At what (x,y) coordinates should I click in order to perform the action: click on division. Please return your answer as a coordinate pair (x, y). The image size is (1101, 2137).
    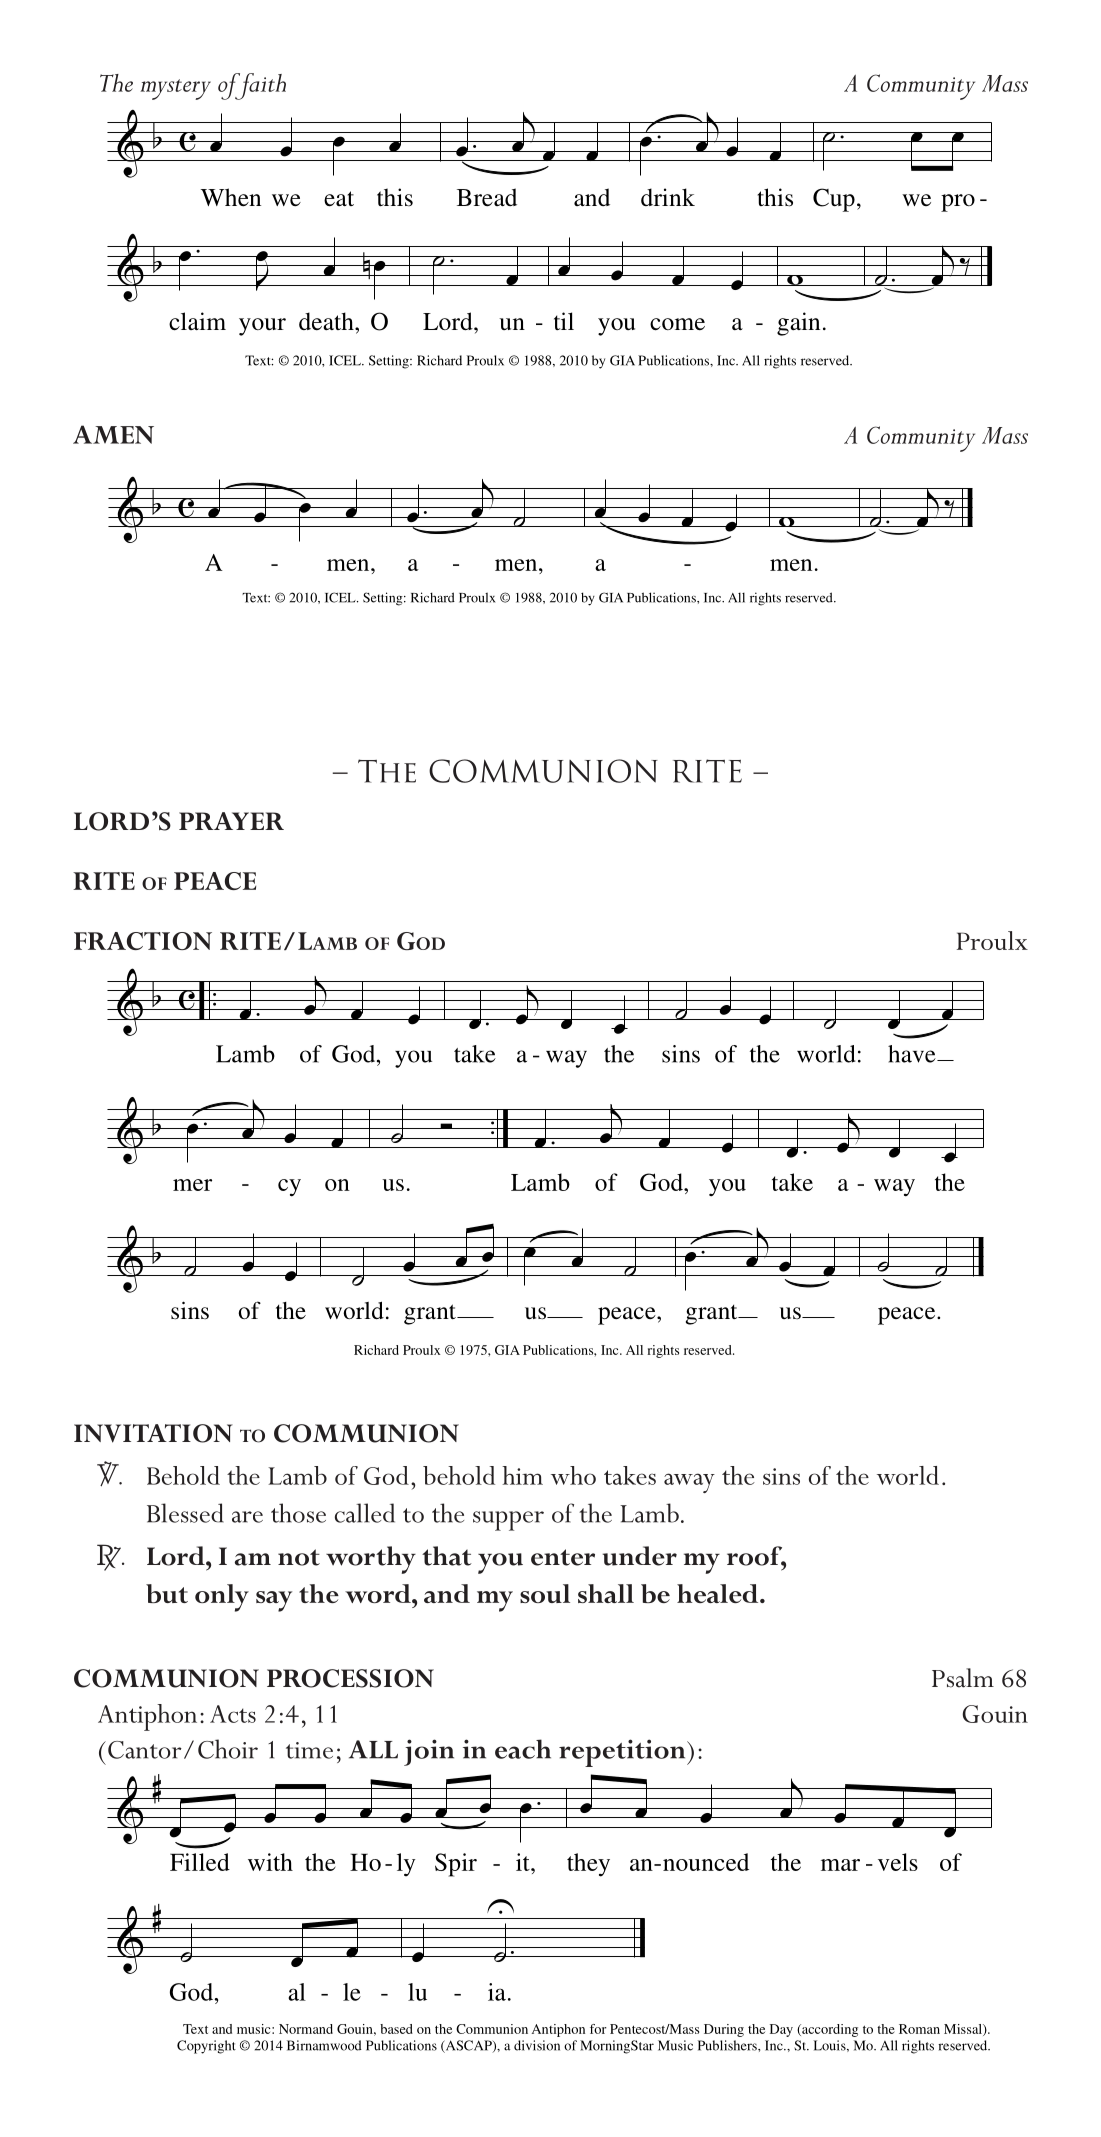
    Looking at the image, I should click on (537, 2045).
